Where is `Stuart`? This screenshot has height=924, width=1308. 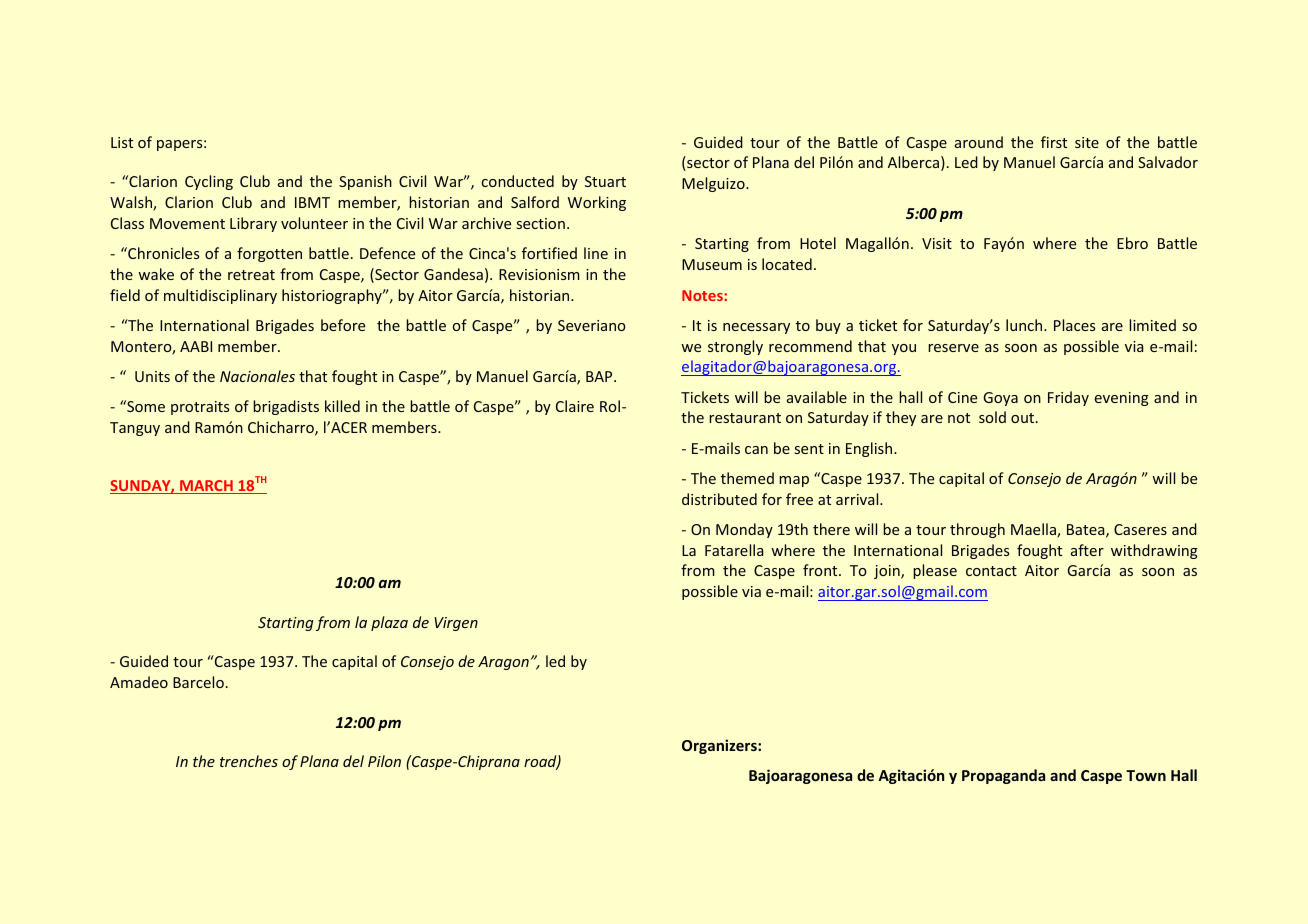
Stuart is located at coordinates (605, 181).
